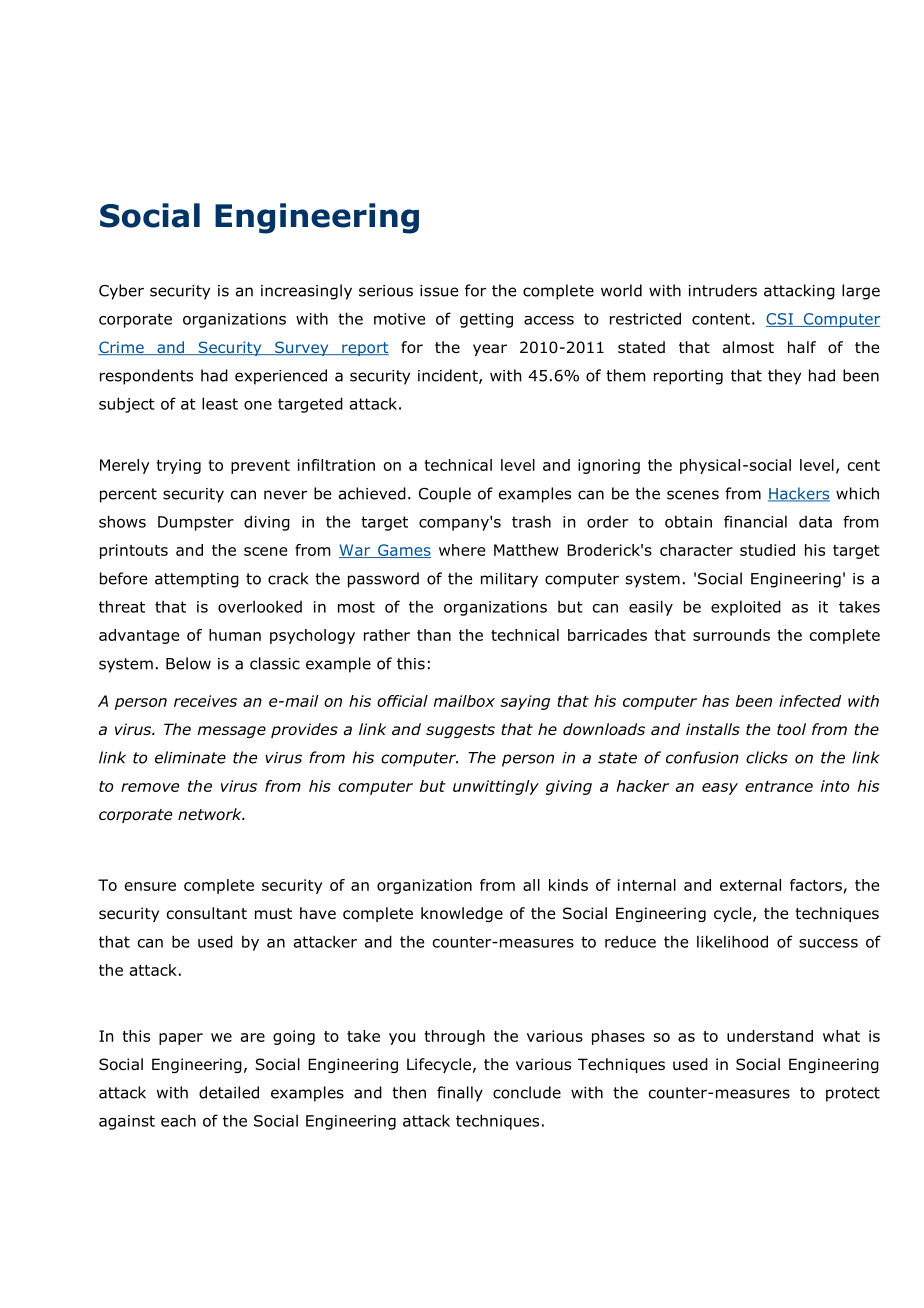 The image size is (924, 1308). I want to click on Dumpster, so click(196, 523).
